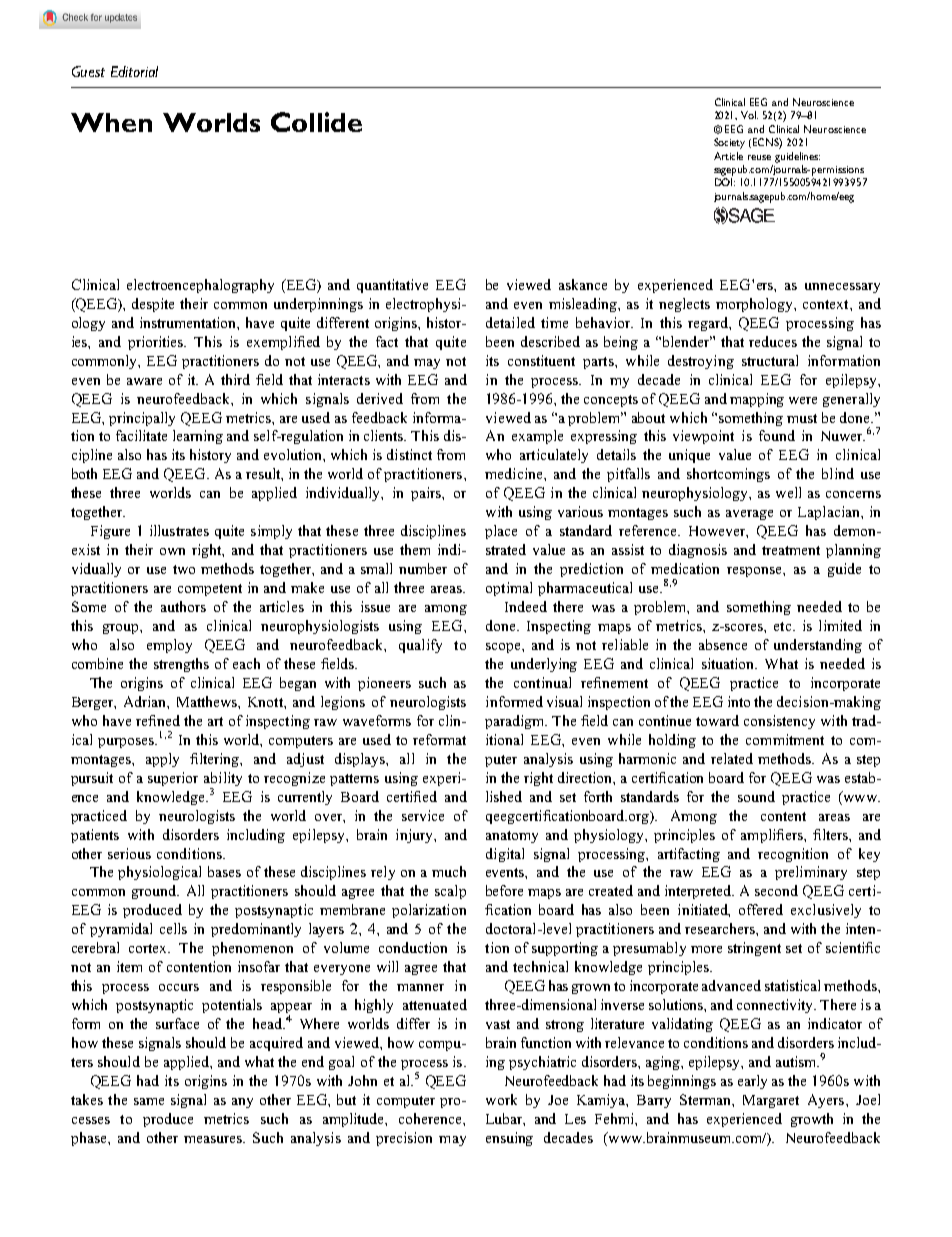 This screenshot has width=952, height=1237. What do you see at coordinates (149, 1101) in the screenshot?
I see `same` at bounding box center [149, 1101].
